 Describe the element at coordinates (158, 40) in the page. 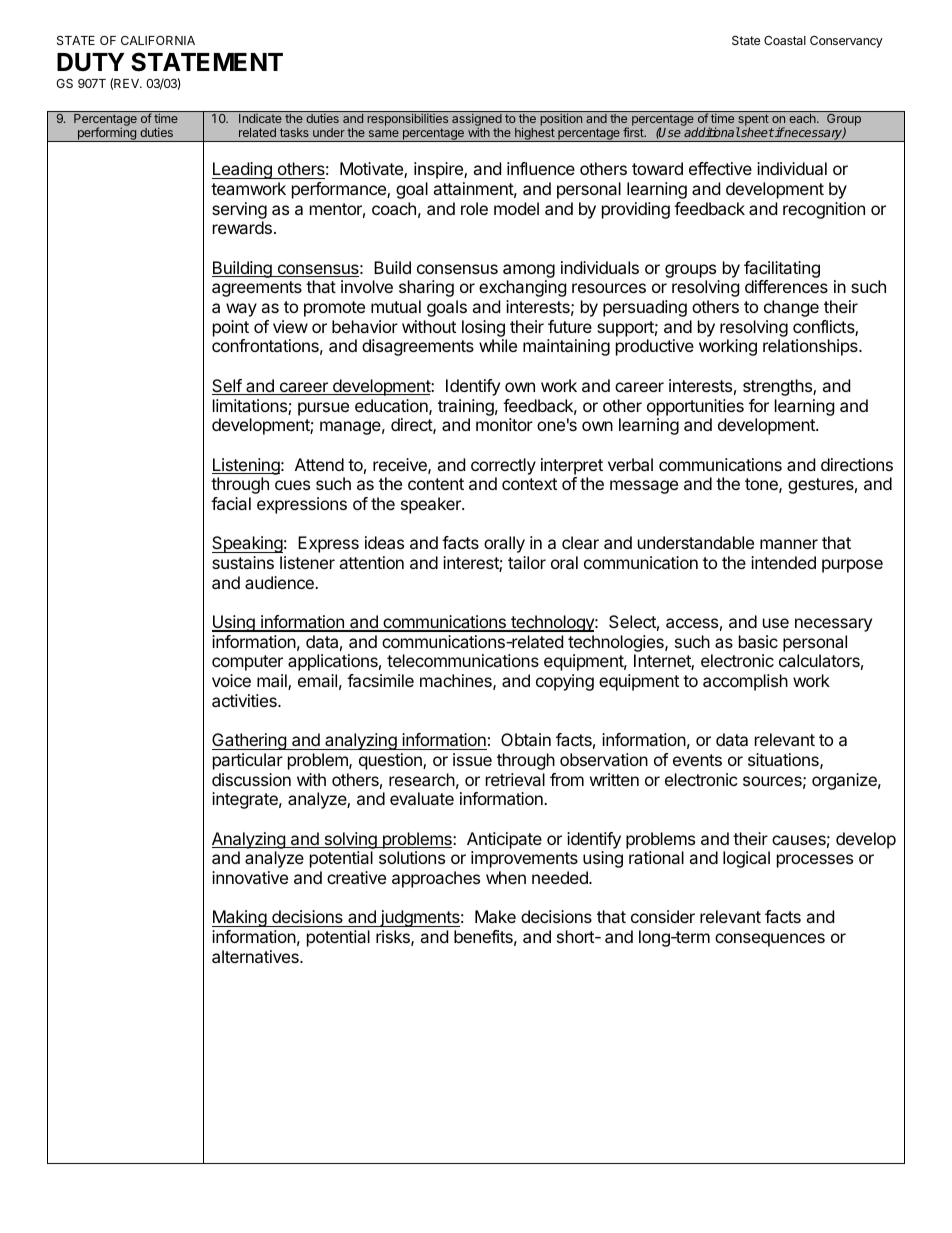

I see `CALIFORNIA` at that location.
